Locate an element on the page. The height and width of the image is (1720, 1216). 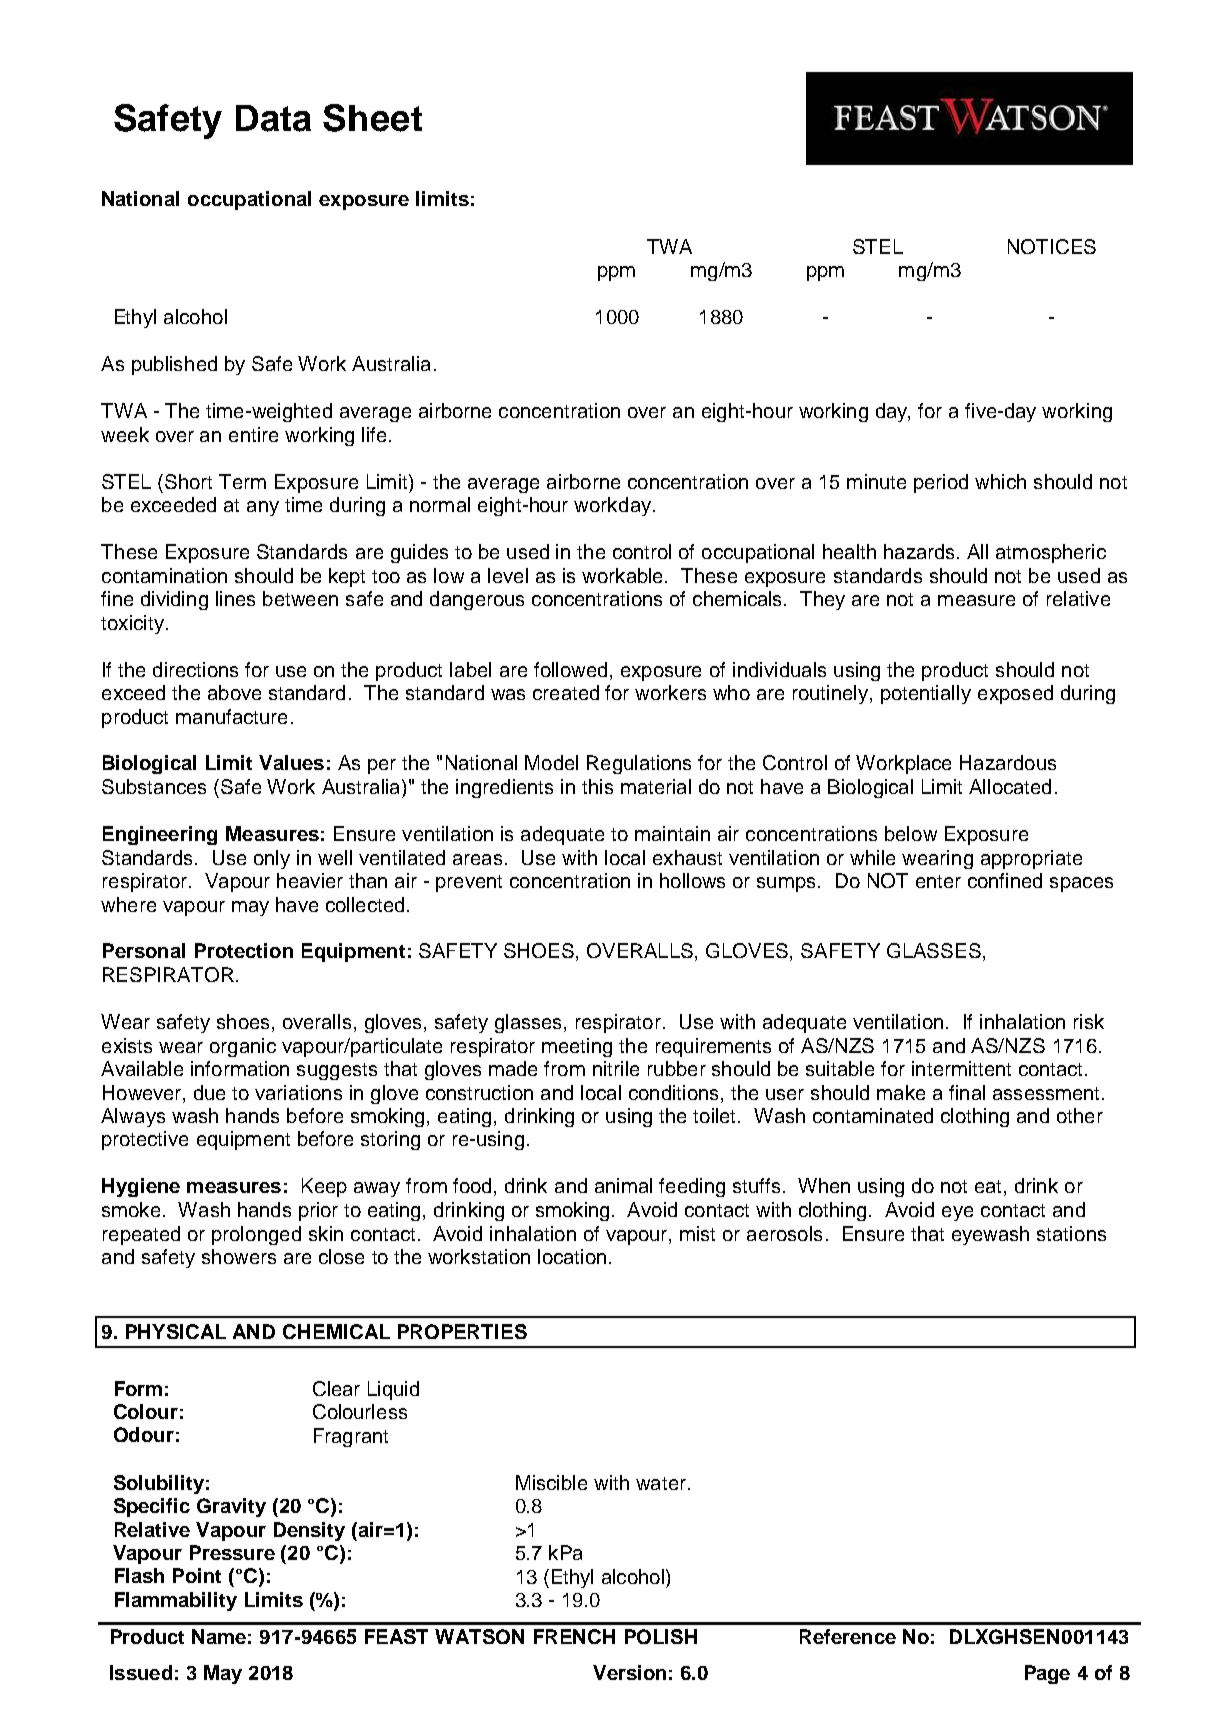
stations is located at coordinates (1071, 1233).
